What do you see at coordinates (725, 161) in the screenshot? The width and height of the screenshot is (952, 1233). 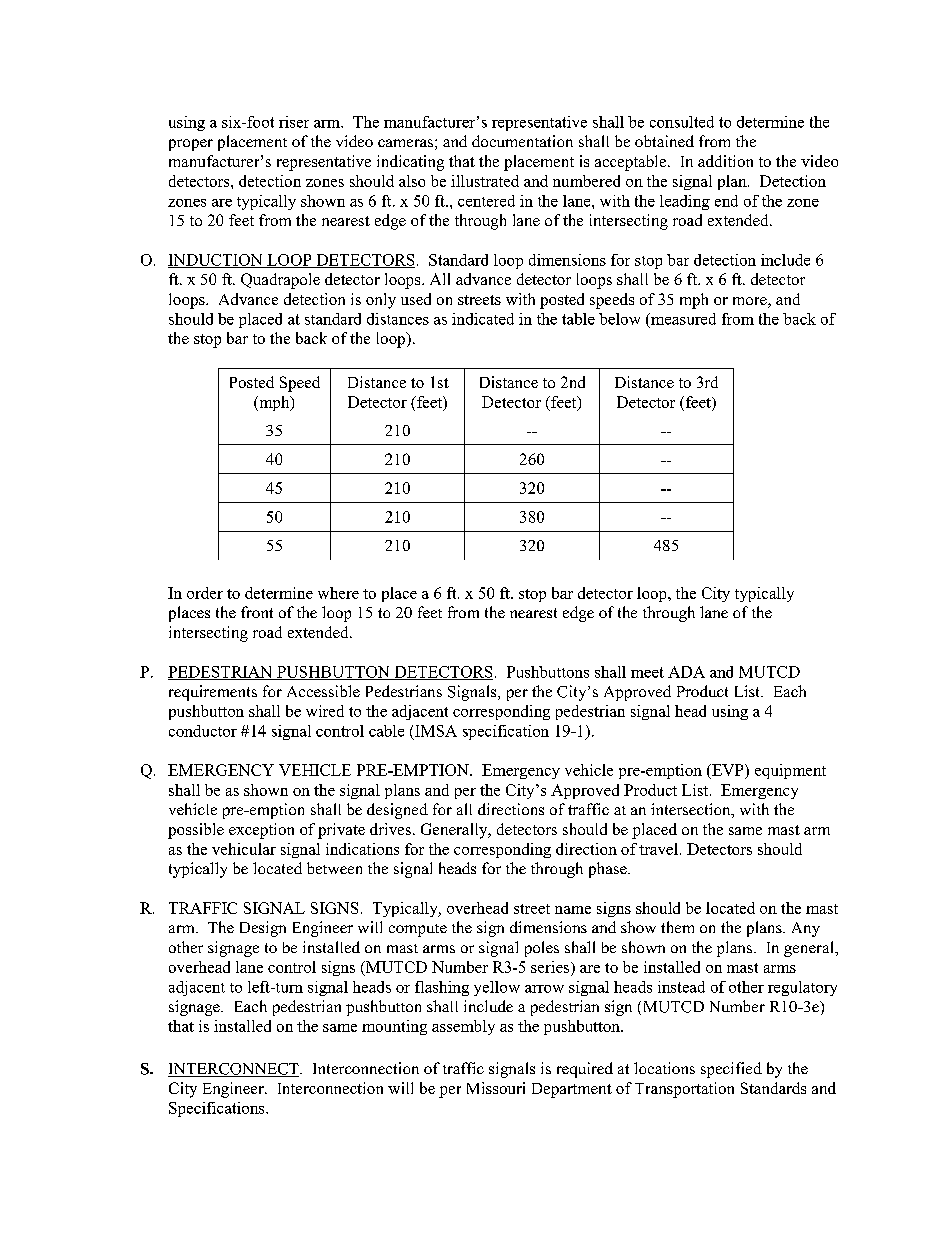 I see `addition` at bounding box center [725, 161].
